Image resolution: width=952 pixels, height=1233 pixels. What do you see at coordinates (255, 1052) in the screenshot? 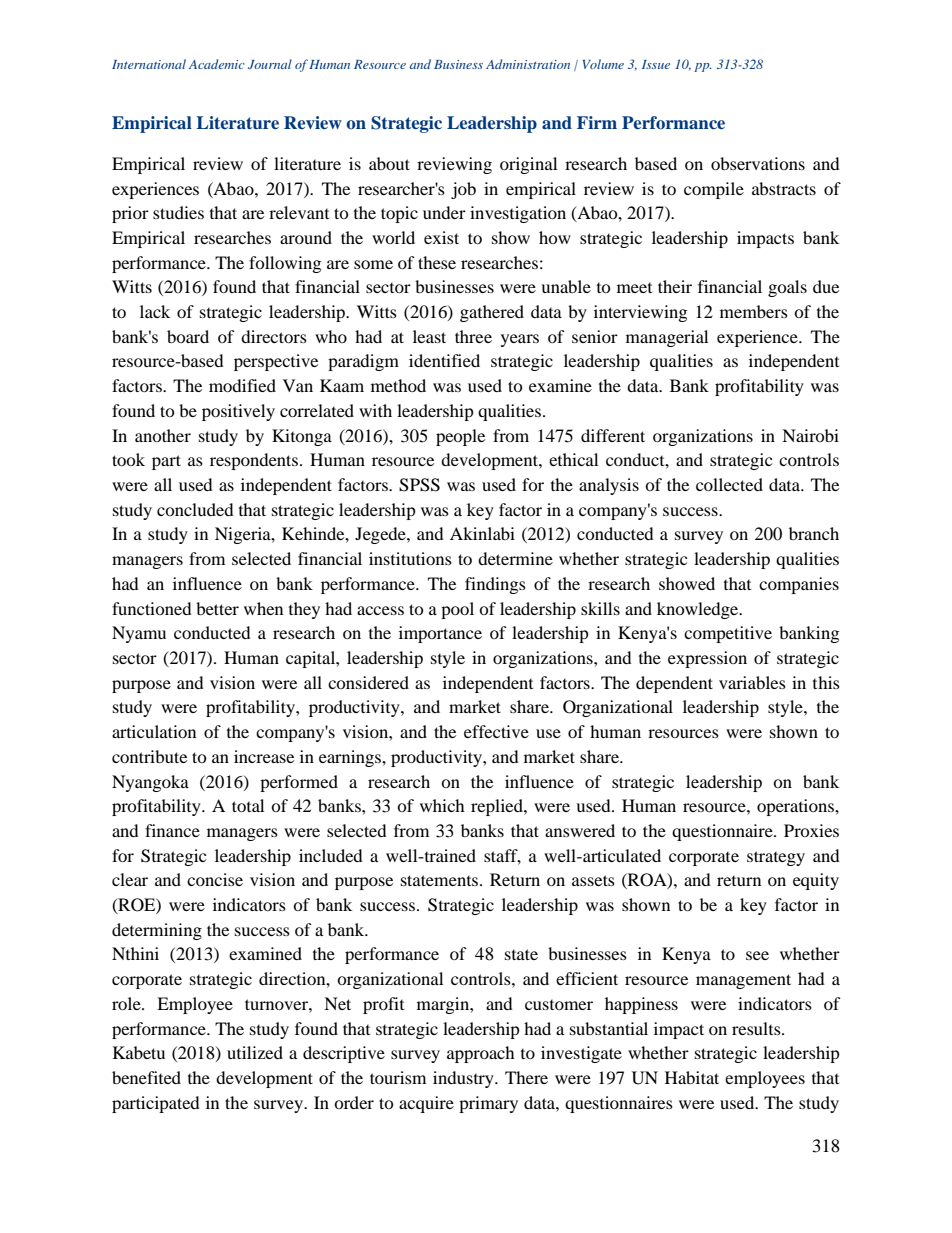
I see `utilized` at bounding box center [255, 1052].
